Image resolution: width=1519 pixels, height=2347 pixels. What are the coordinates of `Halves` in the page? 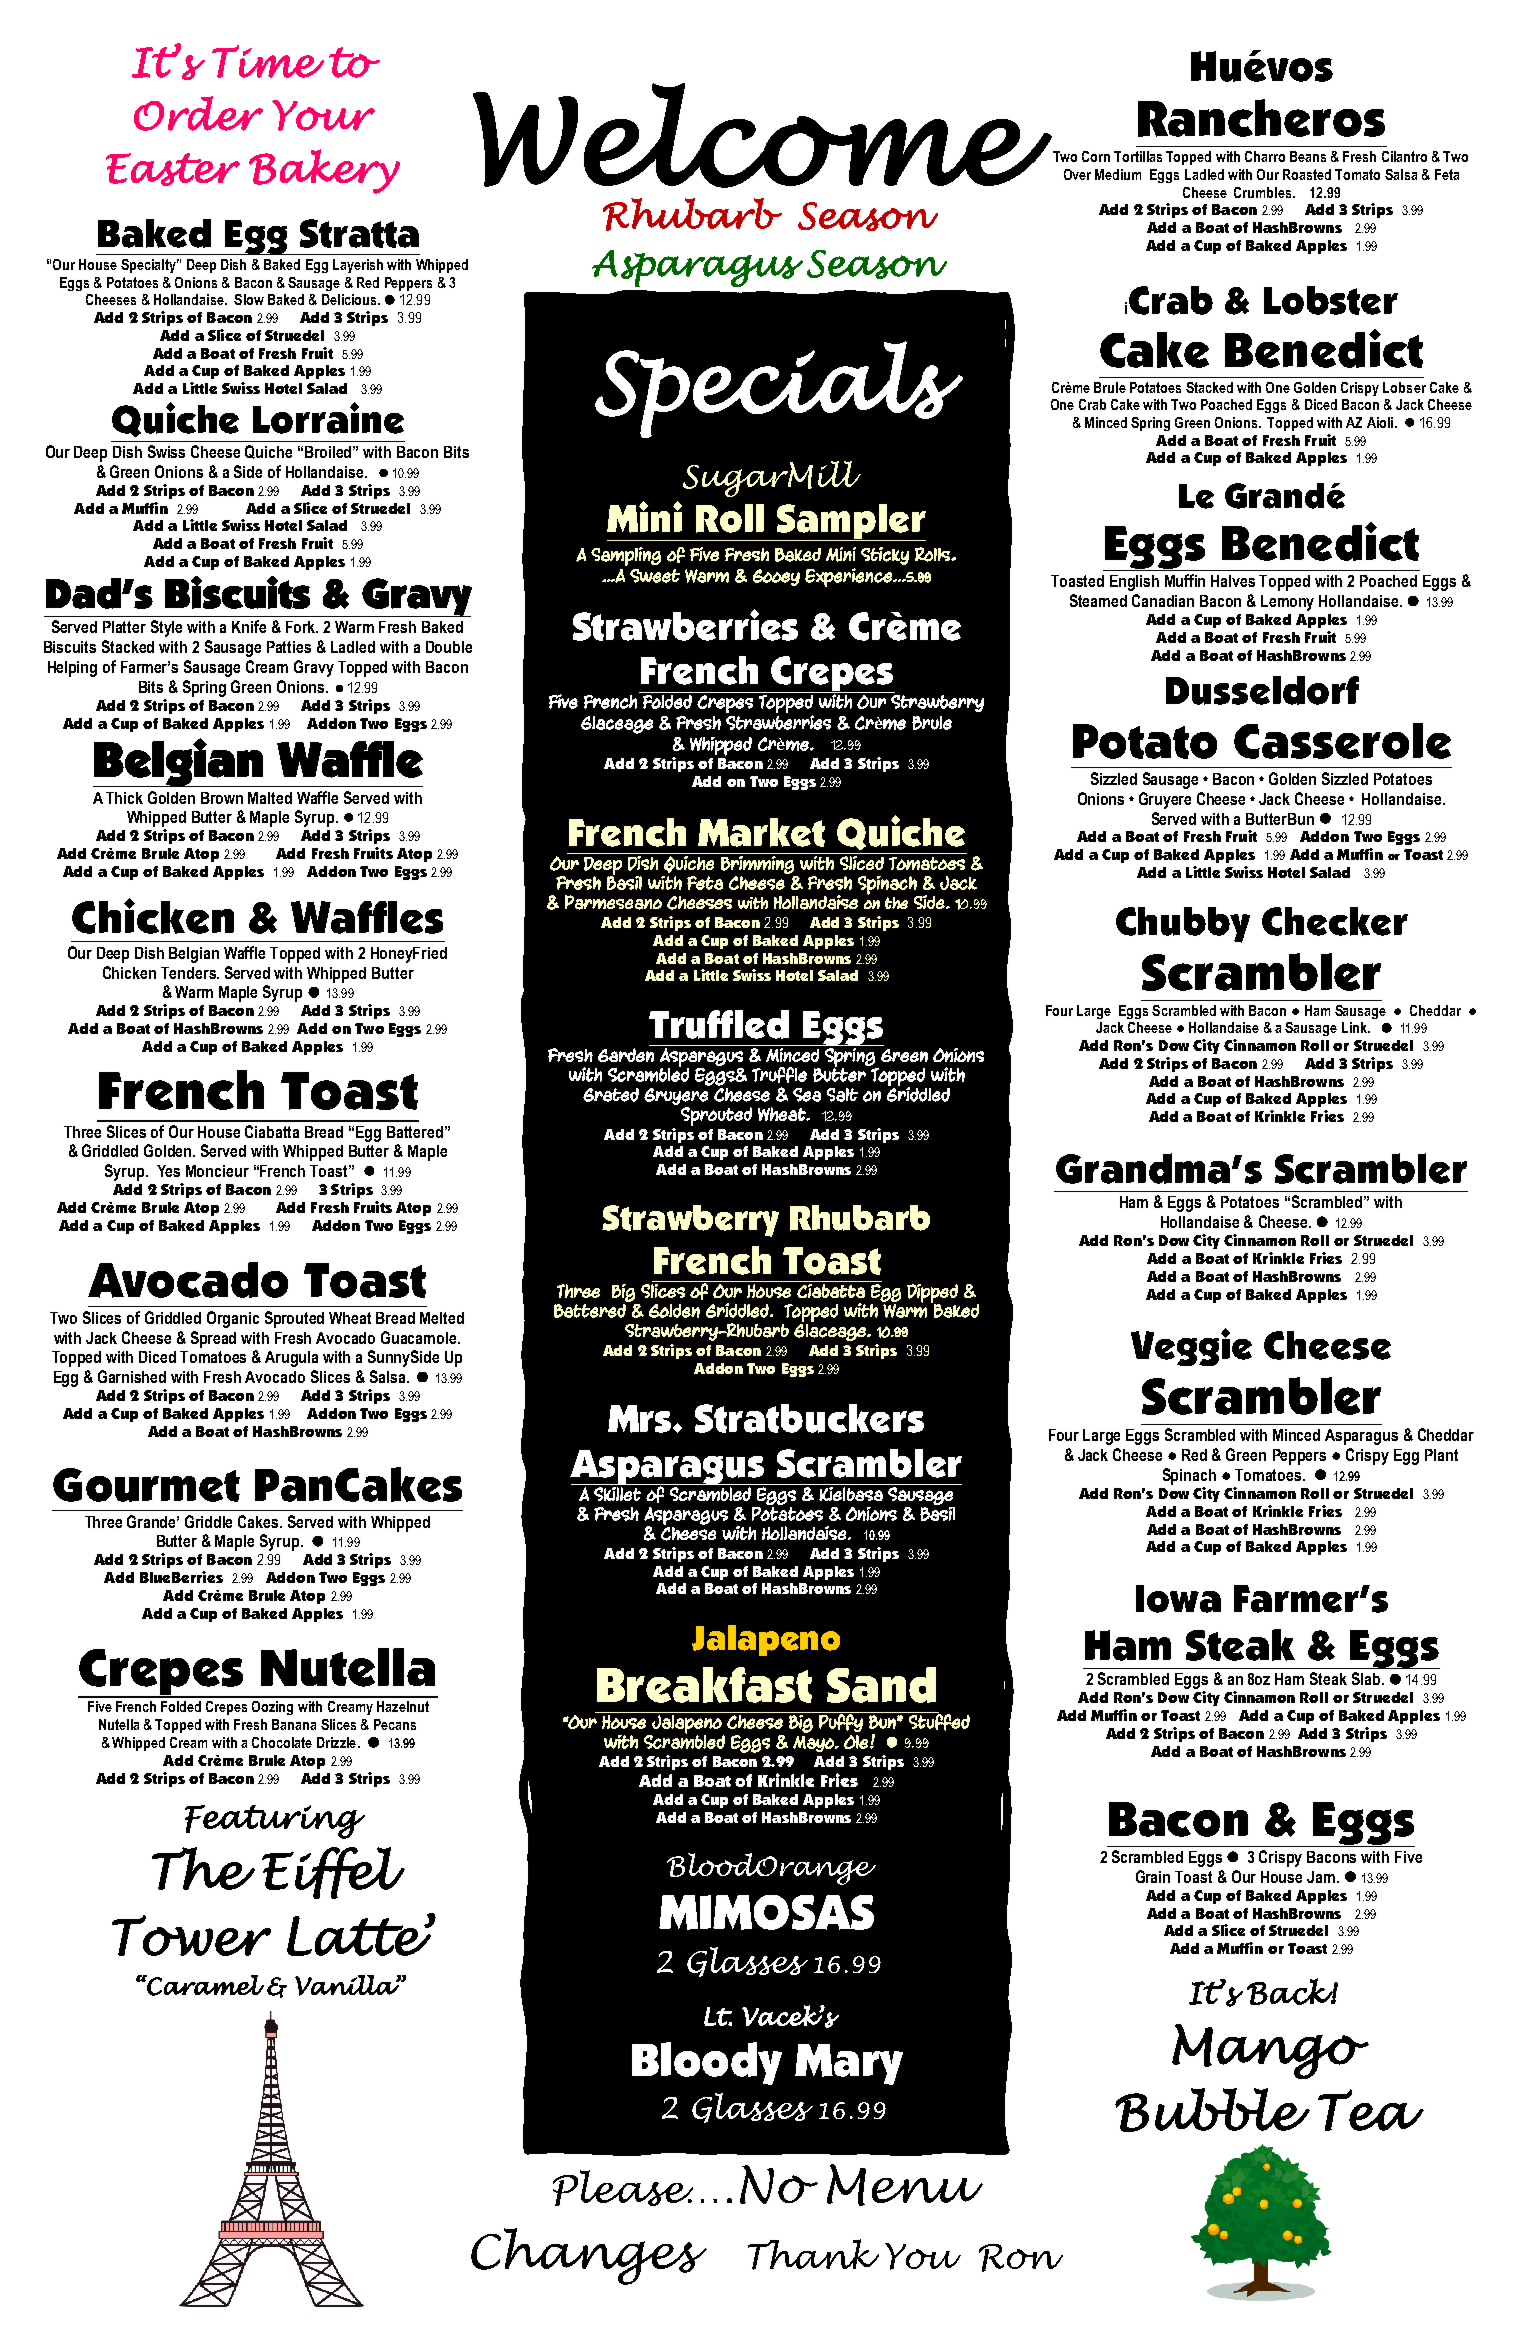 It's located at (1233, 581).
